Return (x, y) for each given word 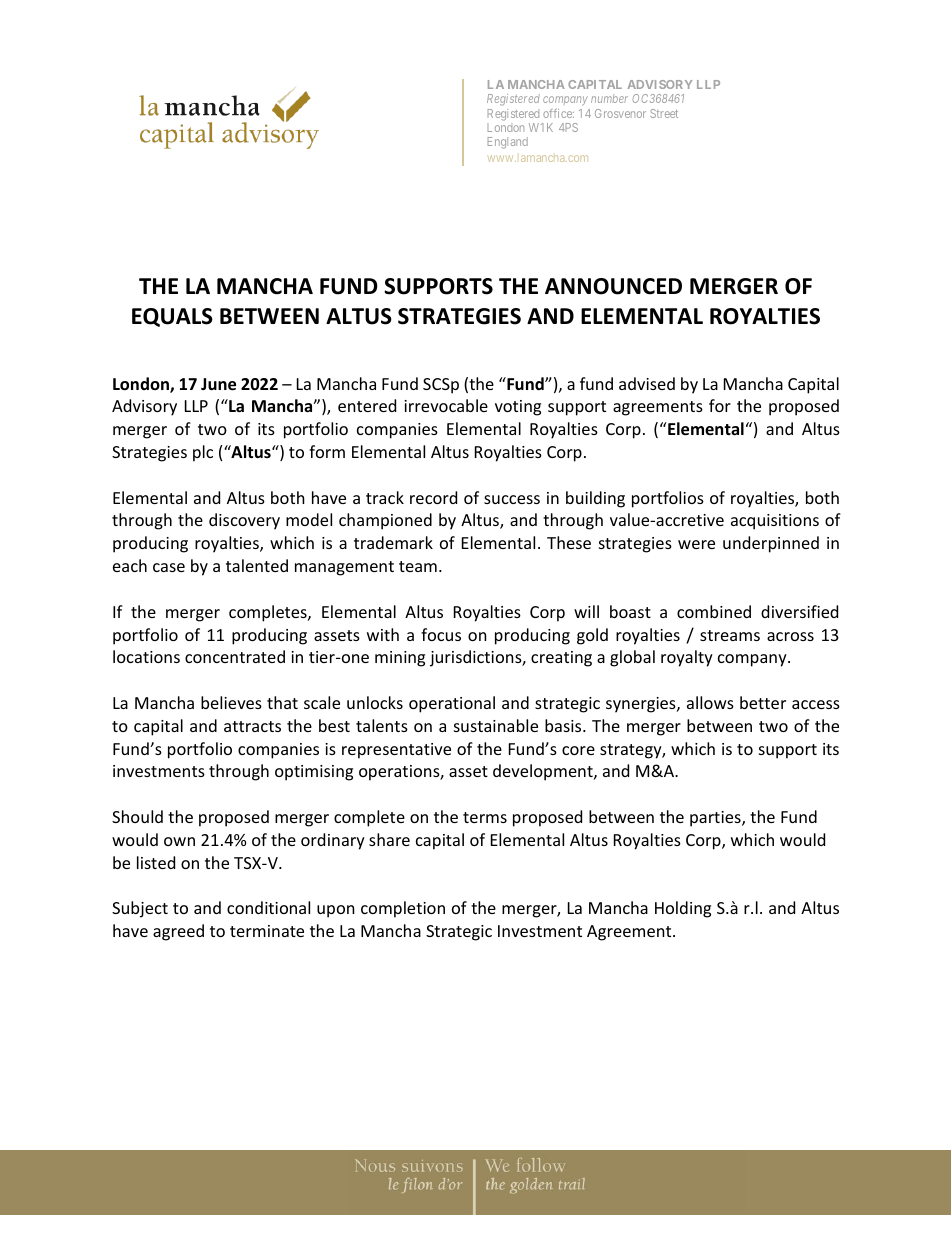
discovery (244, 521)
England (508, 143)
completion (403, 909)
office (558, 113)
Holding (683, 909)
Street (664, 113)
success (512, 499)
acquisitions (775, 522)
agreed (178, 932)
